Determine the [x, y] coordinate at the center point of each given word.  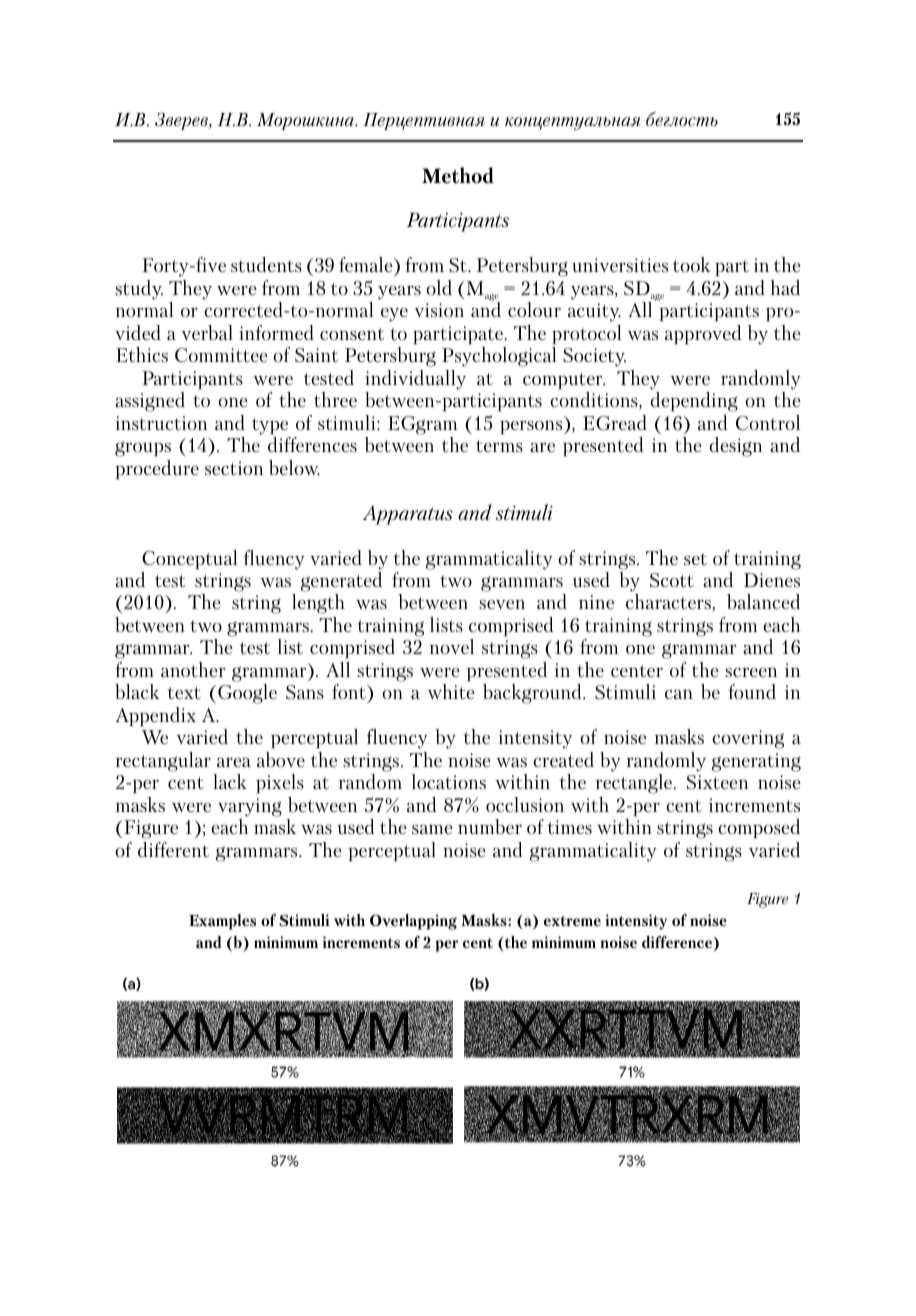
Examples [222, 922]
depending [694, 402]
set [695, 559]
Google [247, 694]
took [692, 264]
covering [748, 739]
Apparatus [408, 515]
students [266, 264]
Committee [221, 355]
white [451, 691]
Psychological [499, 357]
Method [458, 175]
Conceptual [190, 559]
